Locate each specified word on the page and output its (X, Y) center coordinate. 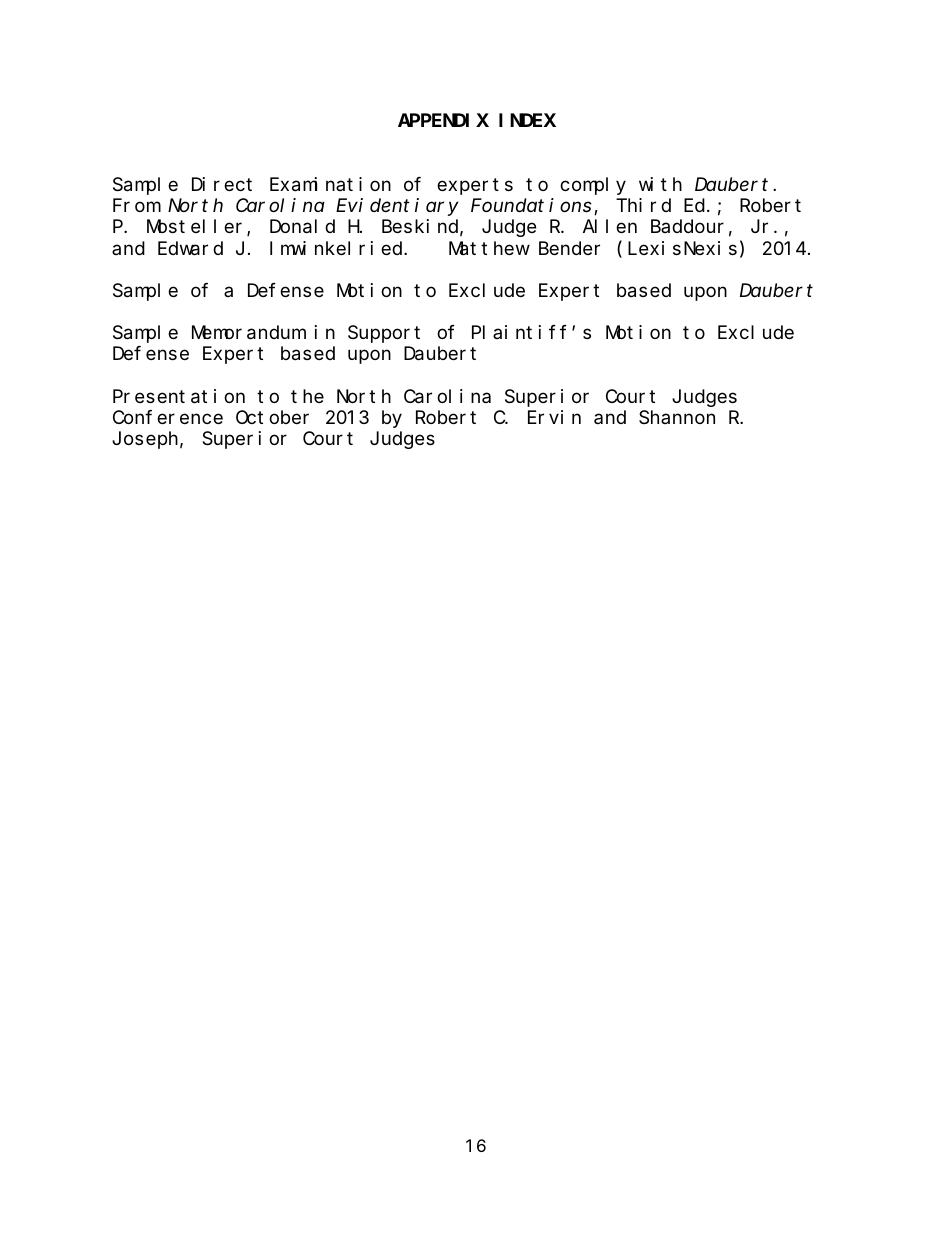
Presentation (179, 396)
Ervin (554, 417)
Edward (190, 248)
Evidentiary (397, 207)
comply (593, 186)
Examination (330, 184)
